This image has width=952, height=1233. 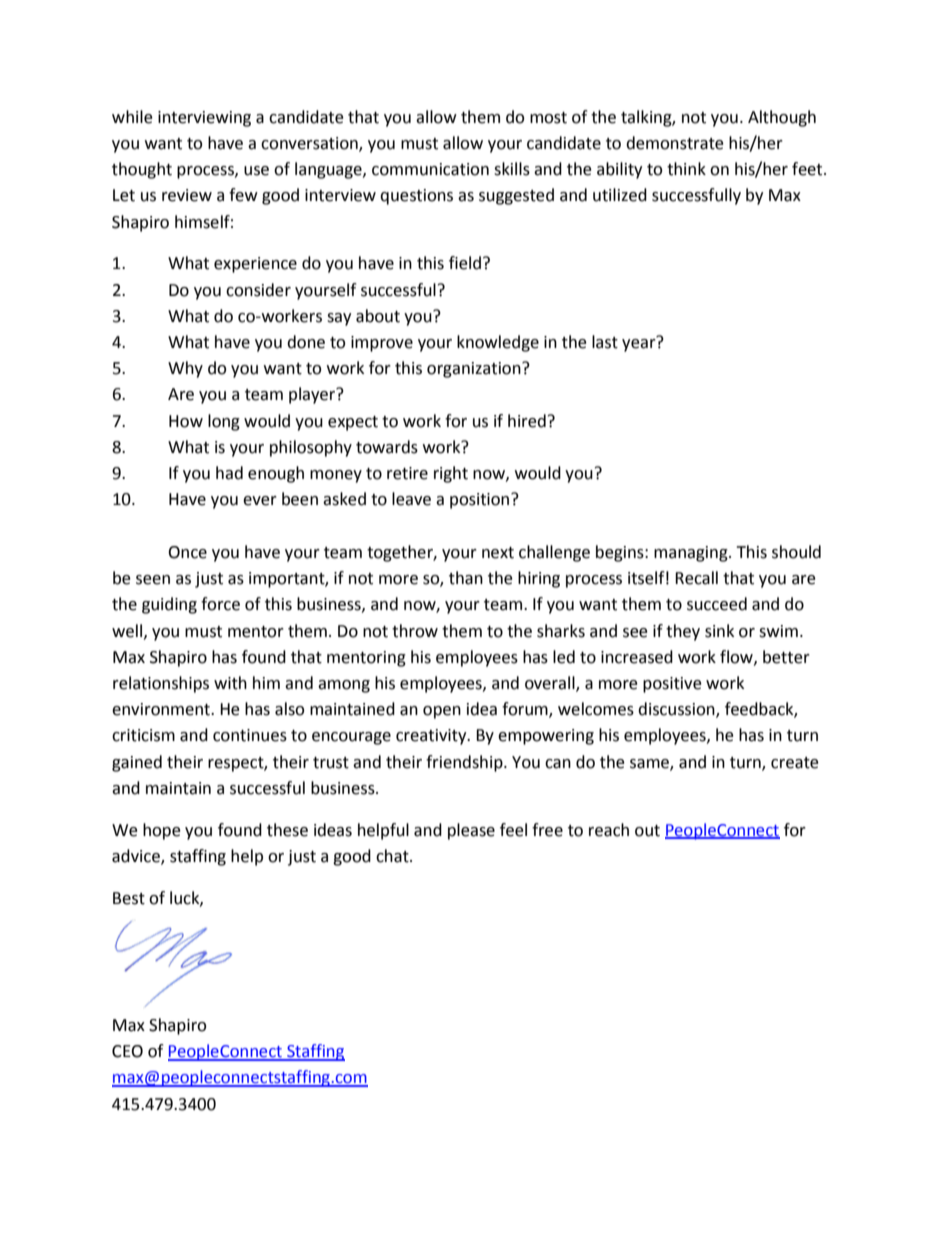 What do you see at coordinates (127, 1051) in the image?
I see `CEO` at bounding box center [127, 1051].
